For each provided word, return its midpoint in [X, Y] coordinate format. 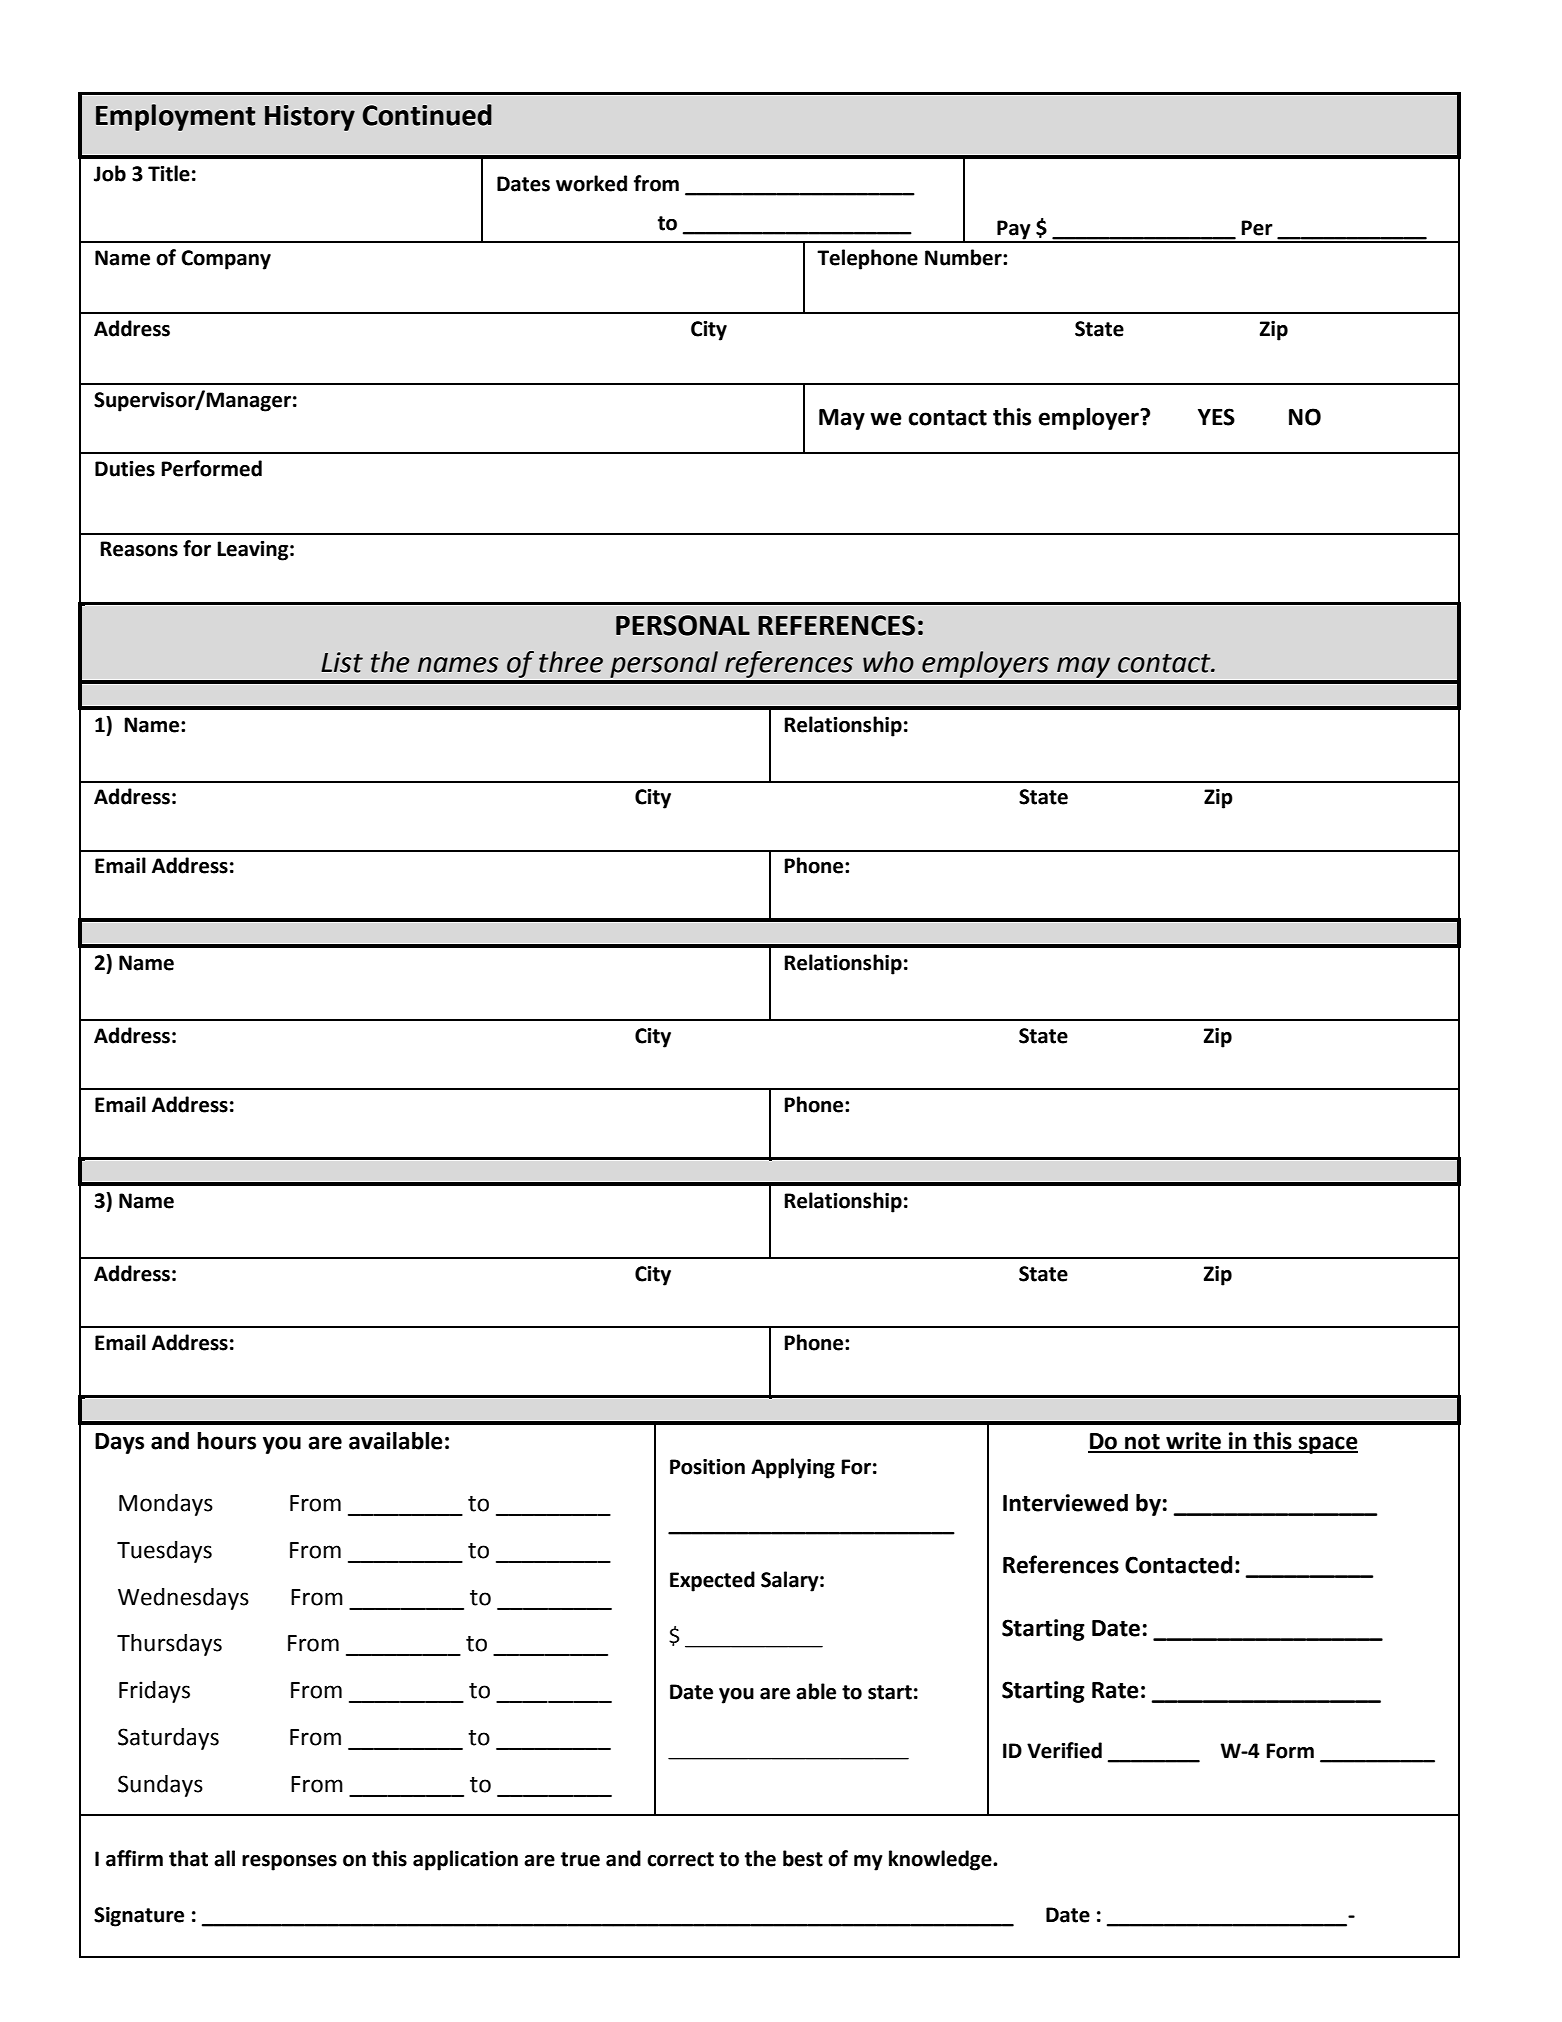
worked [591, 183]
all [224, 1858]
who [888, 662]
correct [680, 1859]
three [571, 662]
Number [964, 257]
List [342, 662]
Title [169, 173]
